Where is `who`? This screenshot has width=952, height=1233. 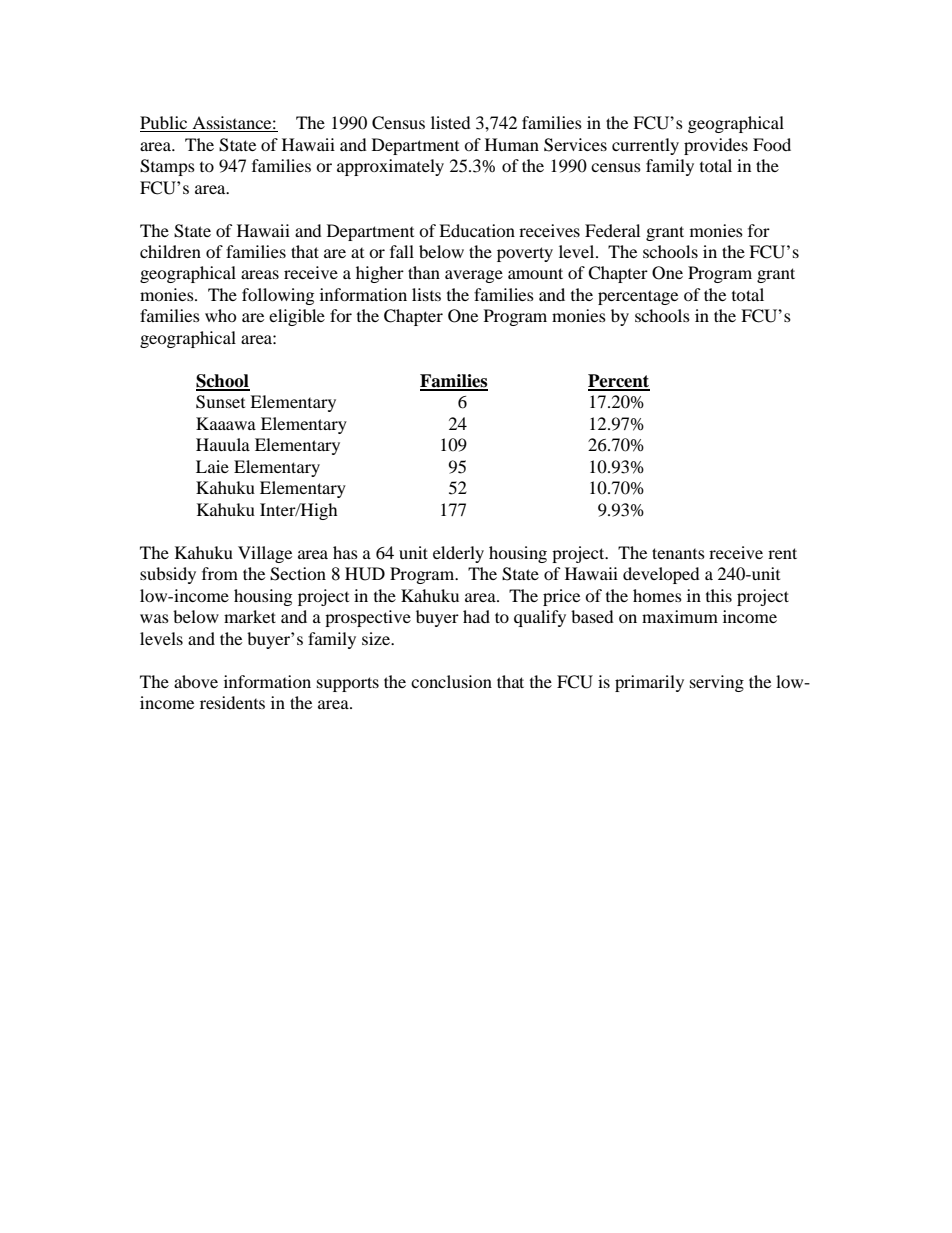 who is located at coordinates (221, 315).
